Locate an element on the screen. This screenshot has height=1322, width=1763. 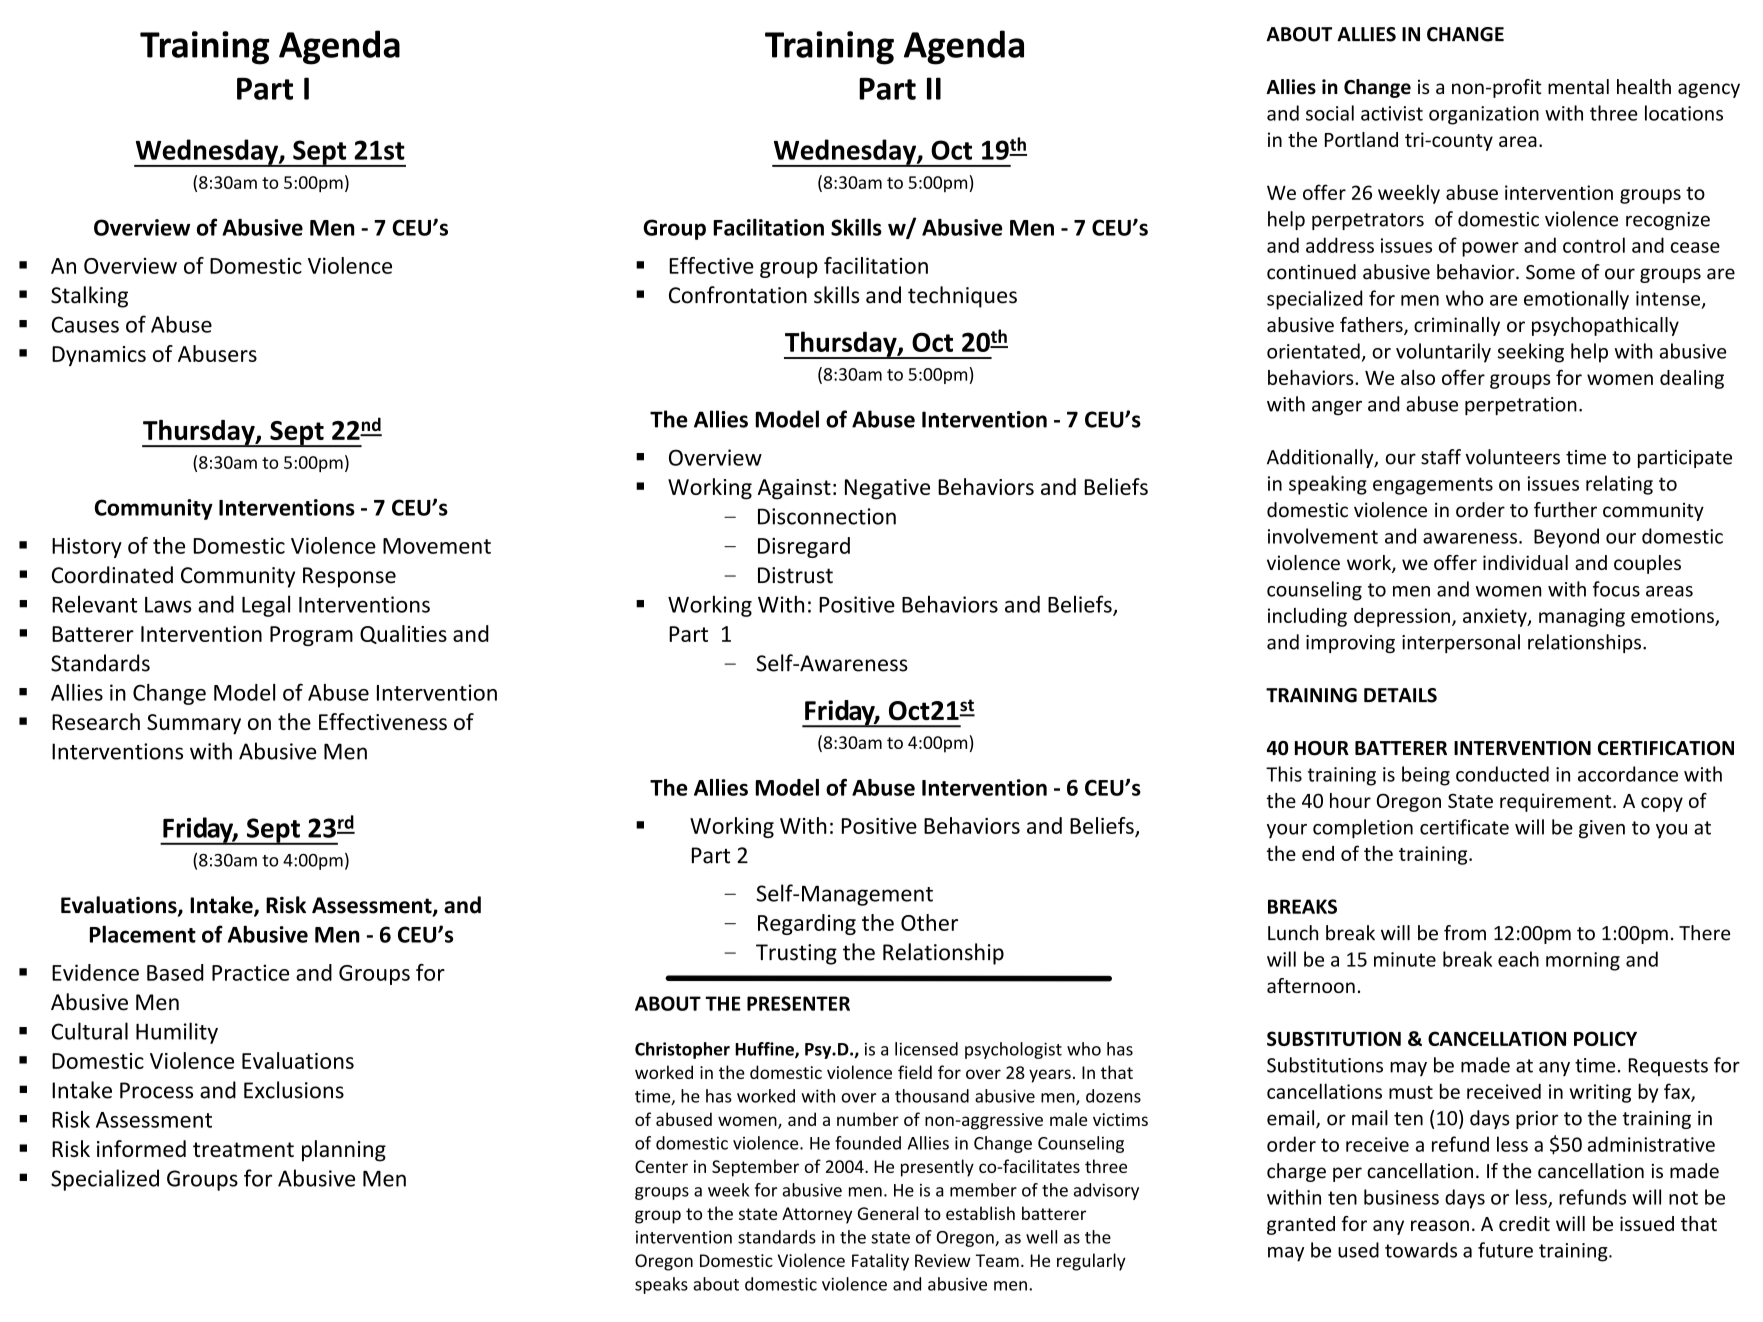
Response is located at coordinates (349, 577).
